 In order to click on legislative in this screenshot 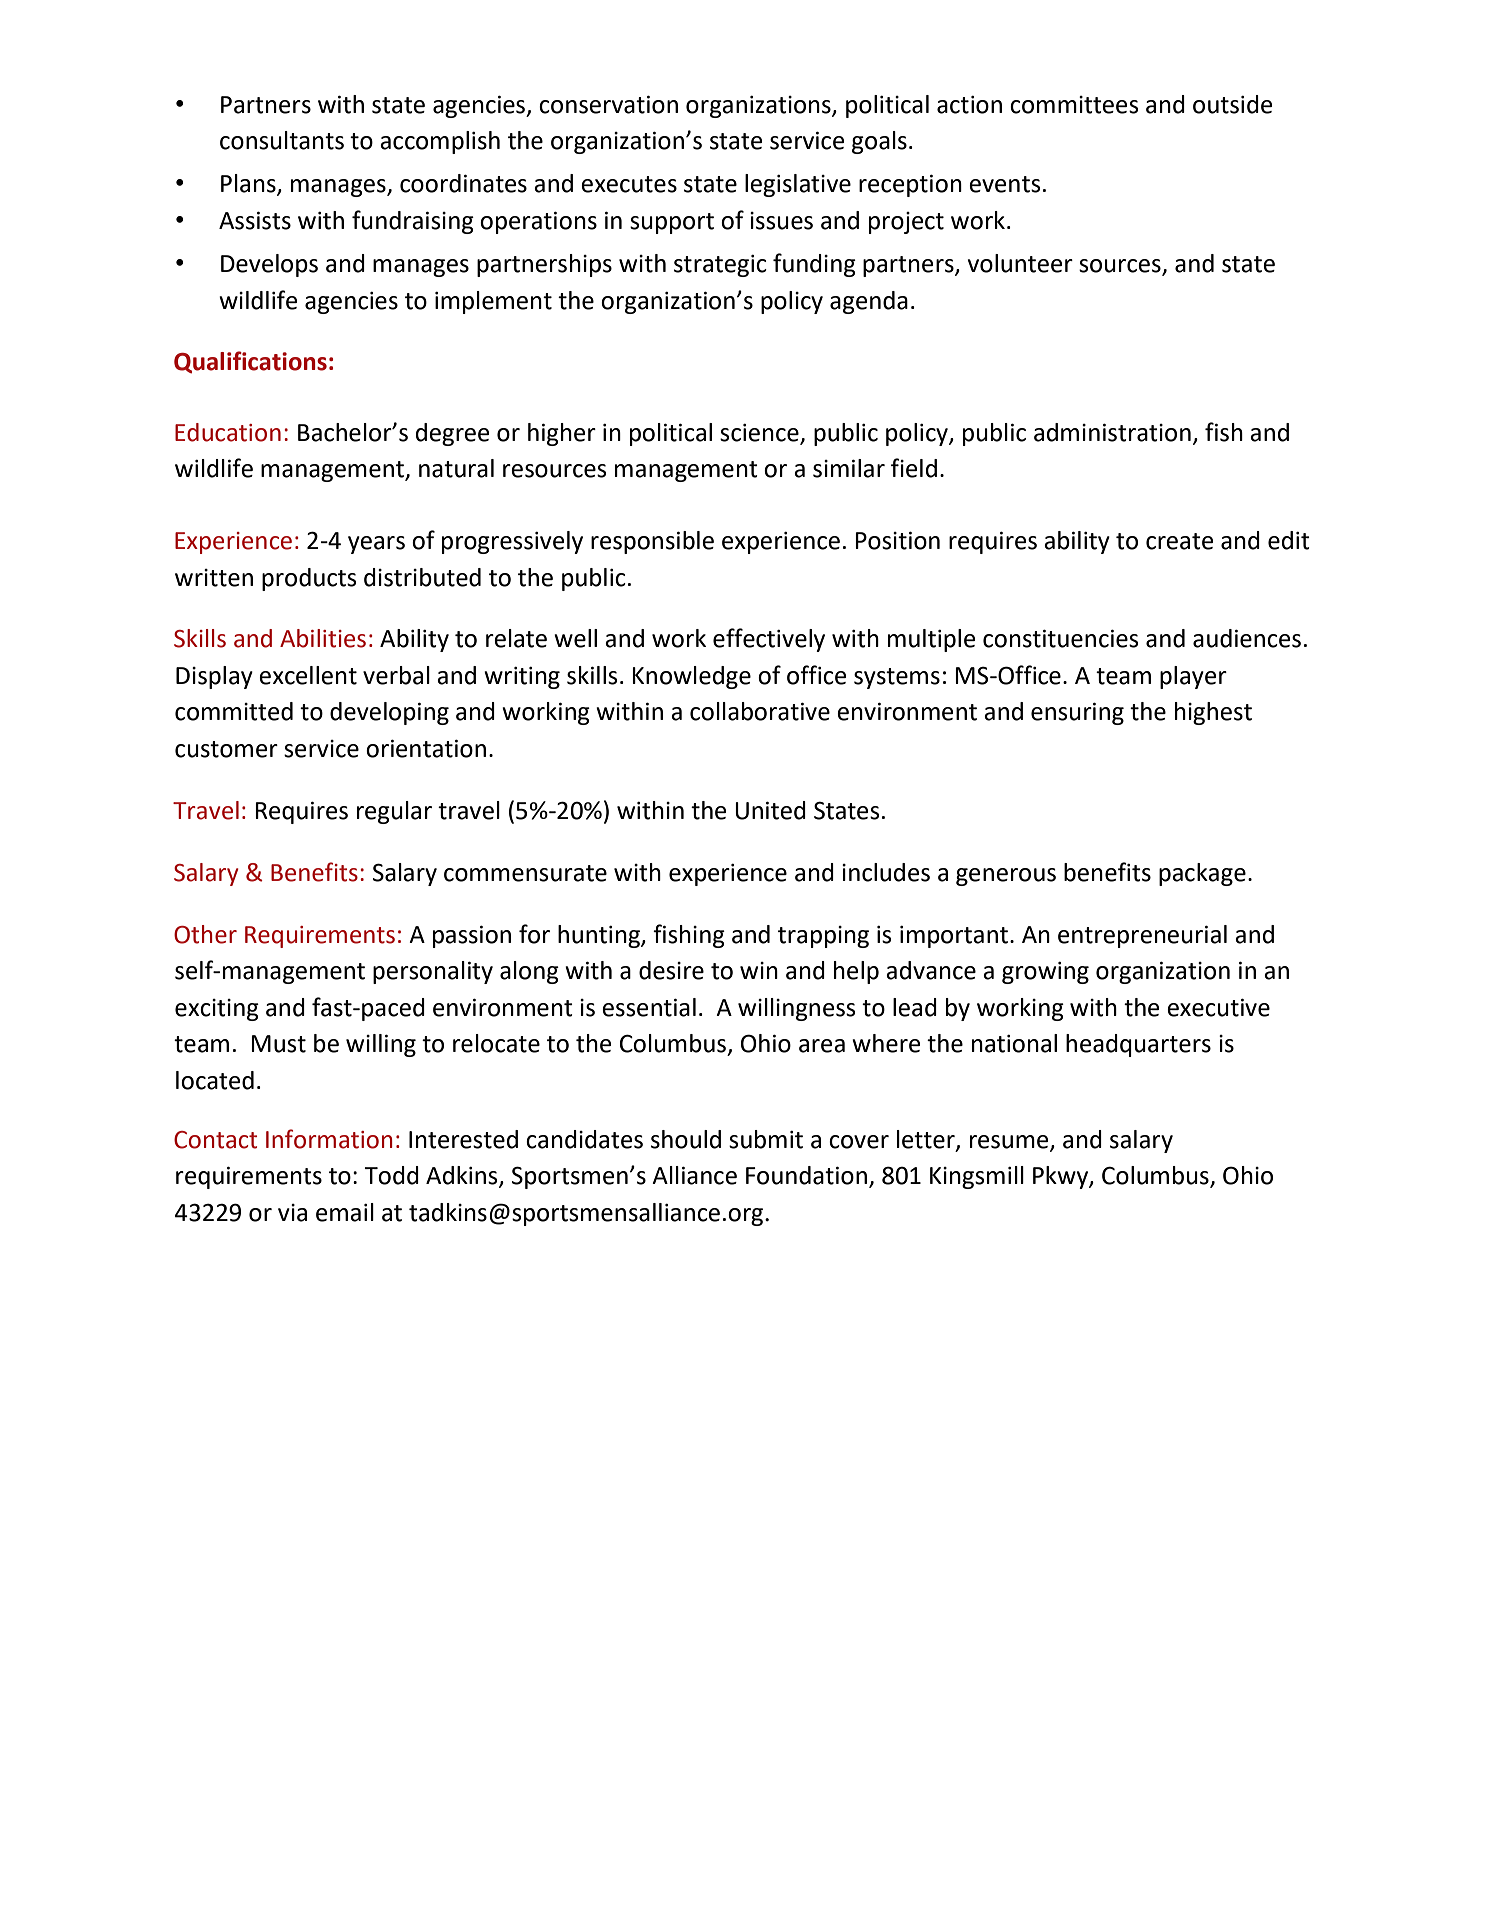, I will do `click(798, 185)`.
